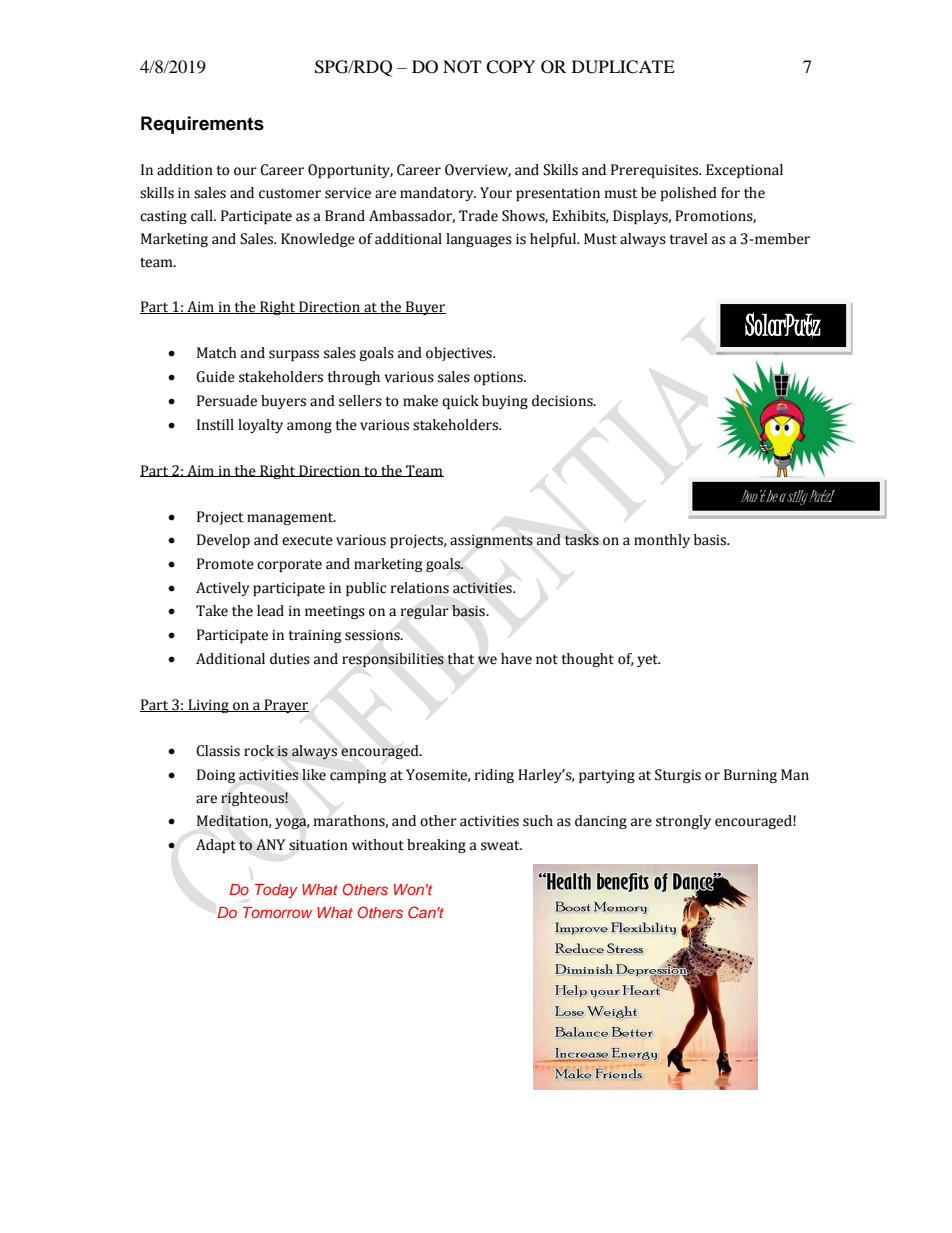 This page has width=952, height=1233. Describe the element at coordinates (215, 425) in the page. I see `Instill` at that location.
